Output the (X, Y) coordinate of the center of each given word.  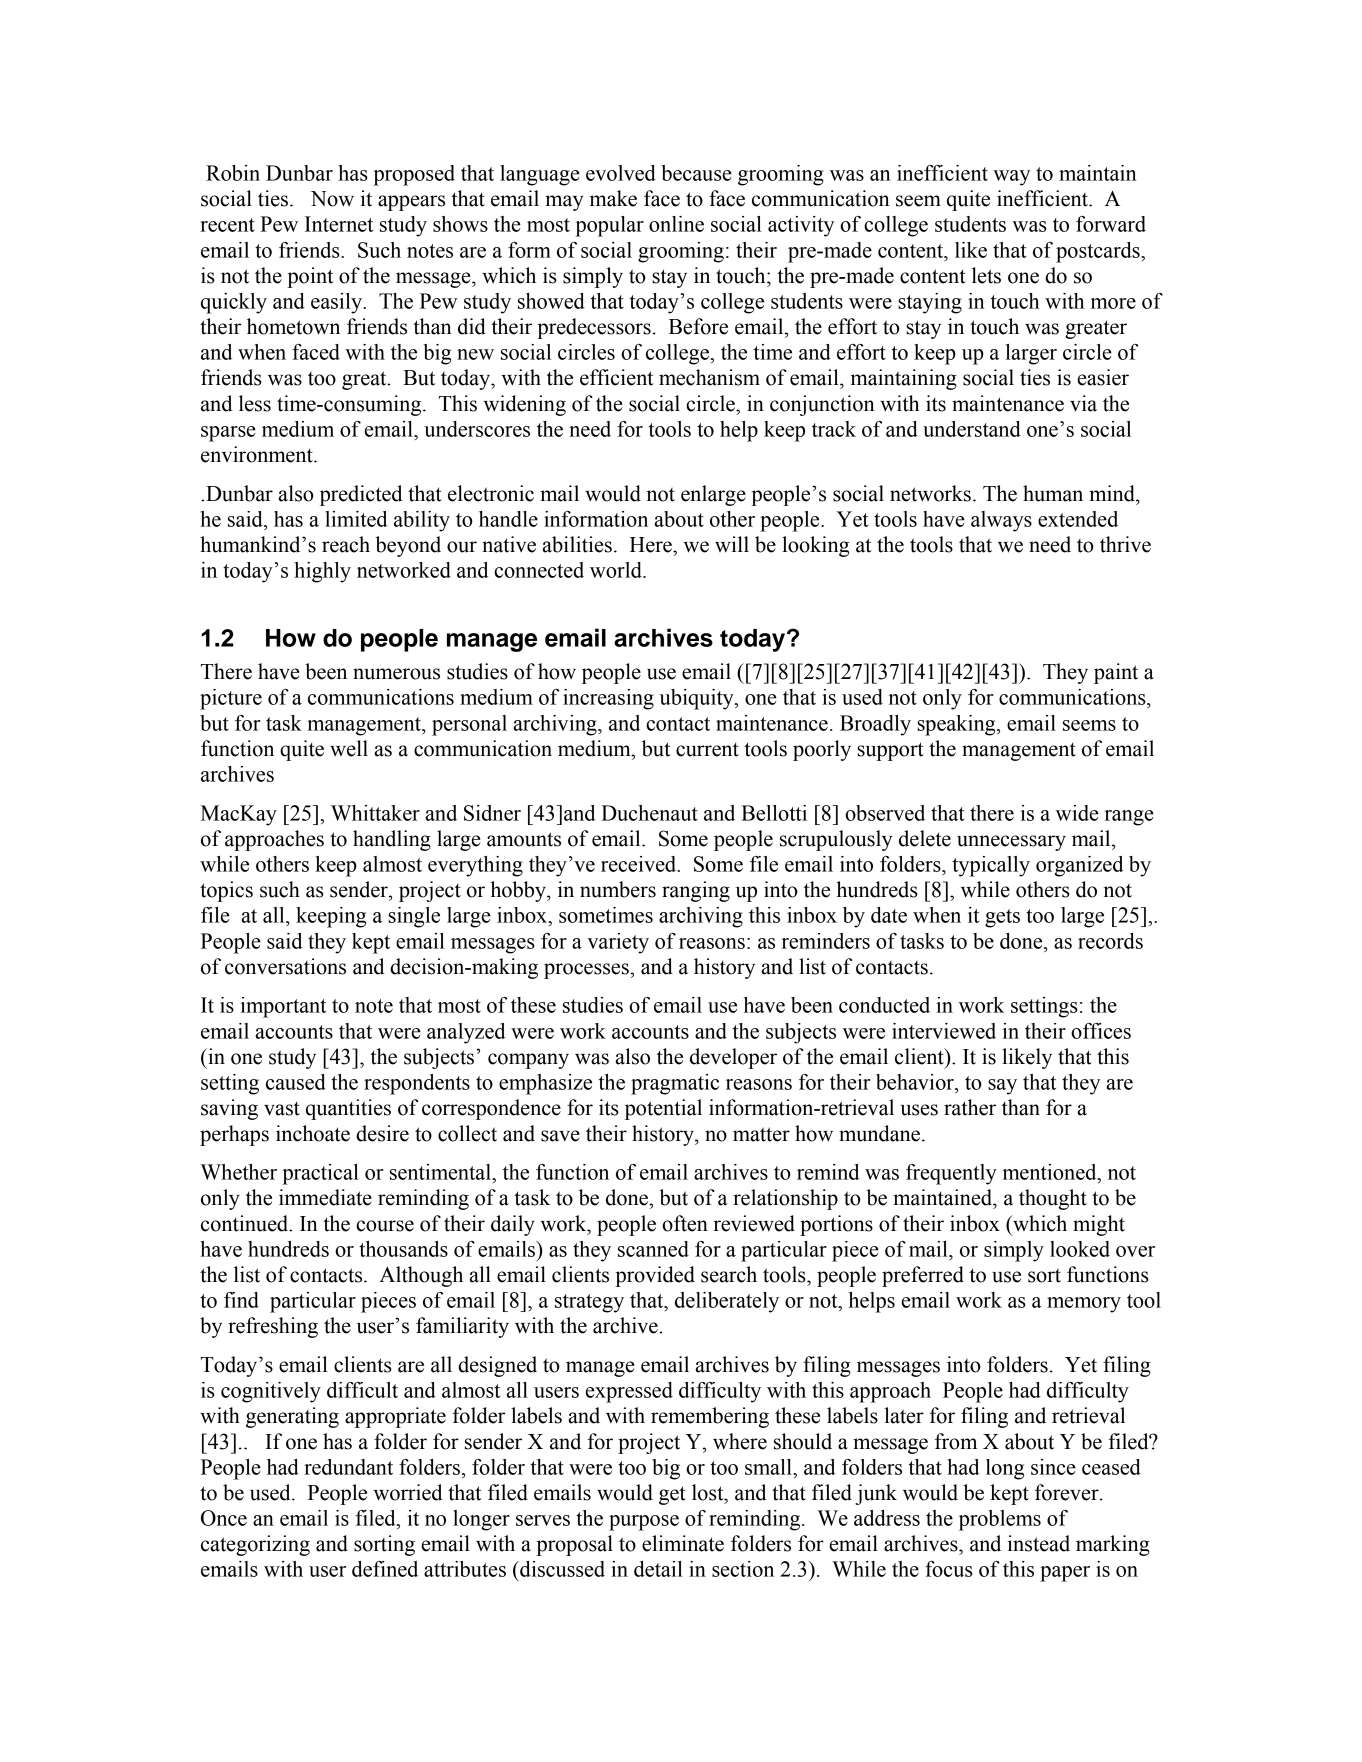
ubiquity (698, 699)
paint (1116, 673)
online (676, 224)
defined (385, 1569)
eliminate (683, 1543)
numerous (396, 674)
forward (1111, 224)
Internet (339, 224)
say (1002, 1087)
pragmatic (675, 1084)
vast (282, 1108)
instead (1038, 1543)
